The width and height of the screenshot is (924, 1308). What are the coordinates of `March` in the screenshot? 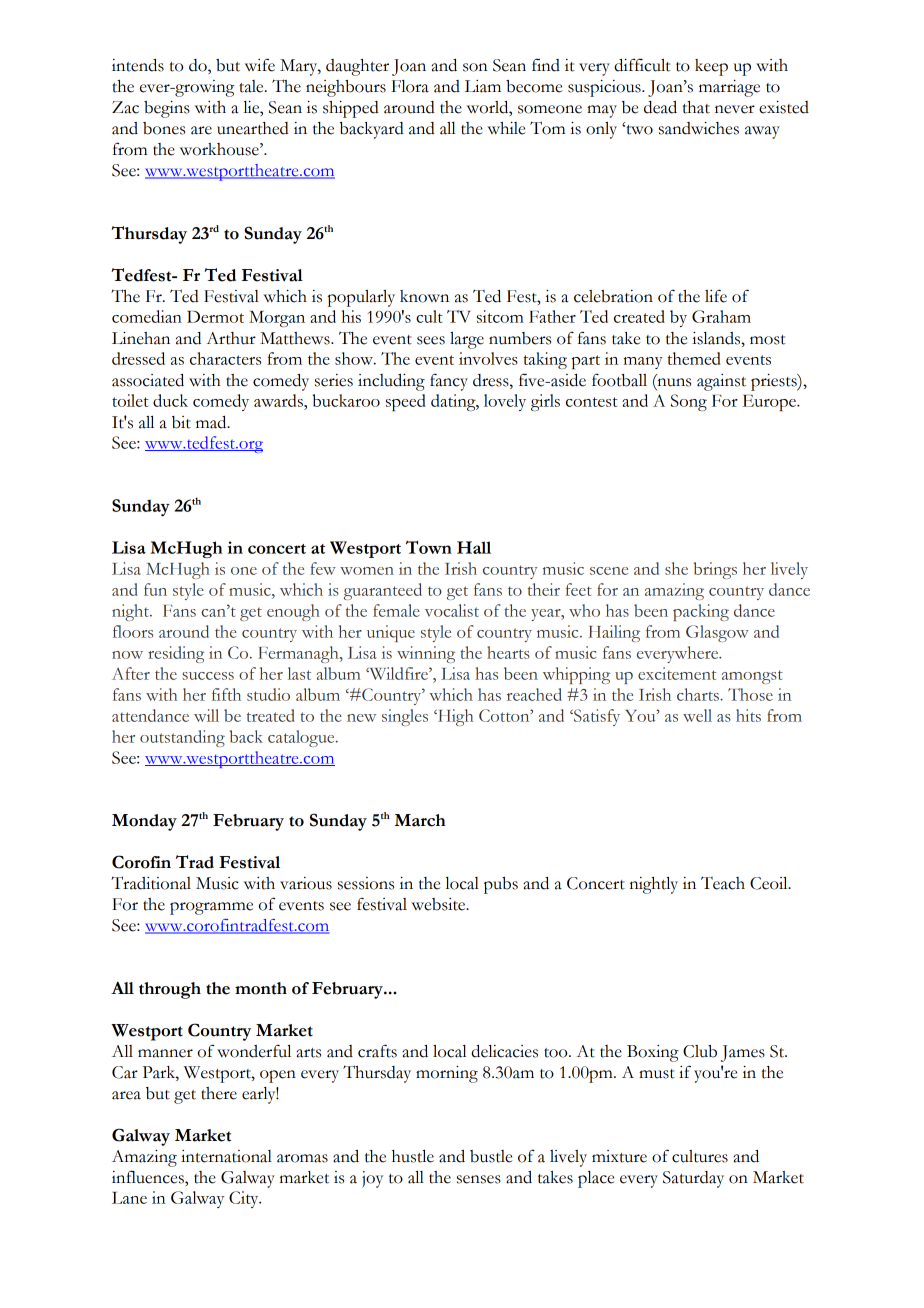 It's located at (420, 820).
